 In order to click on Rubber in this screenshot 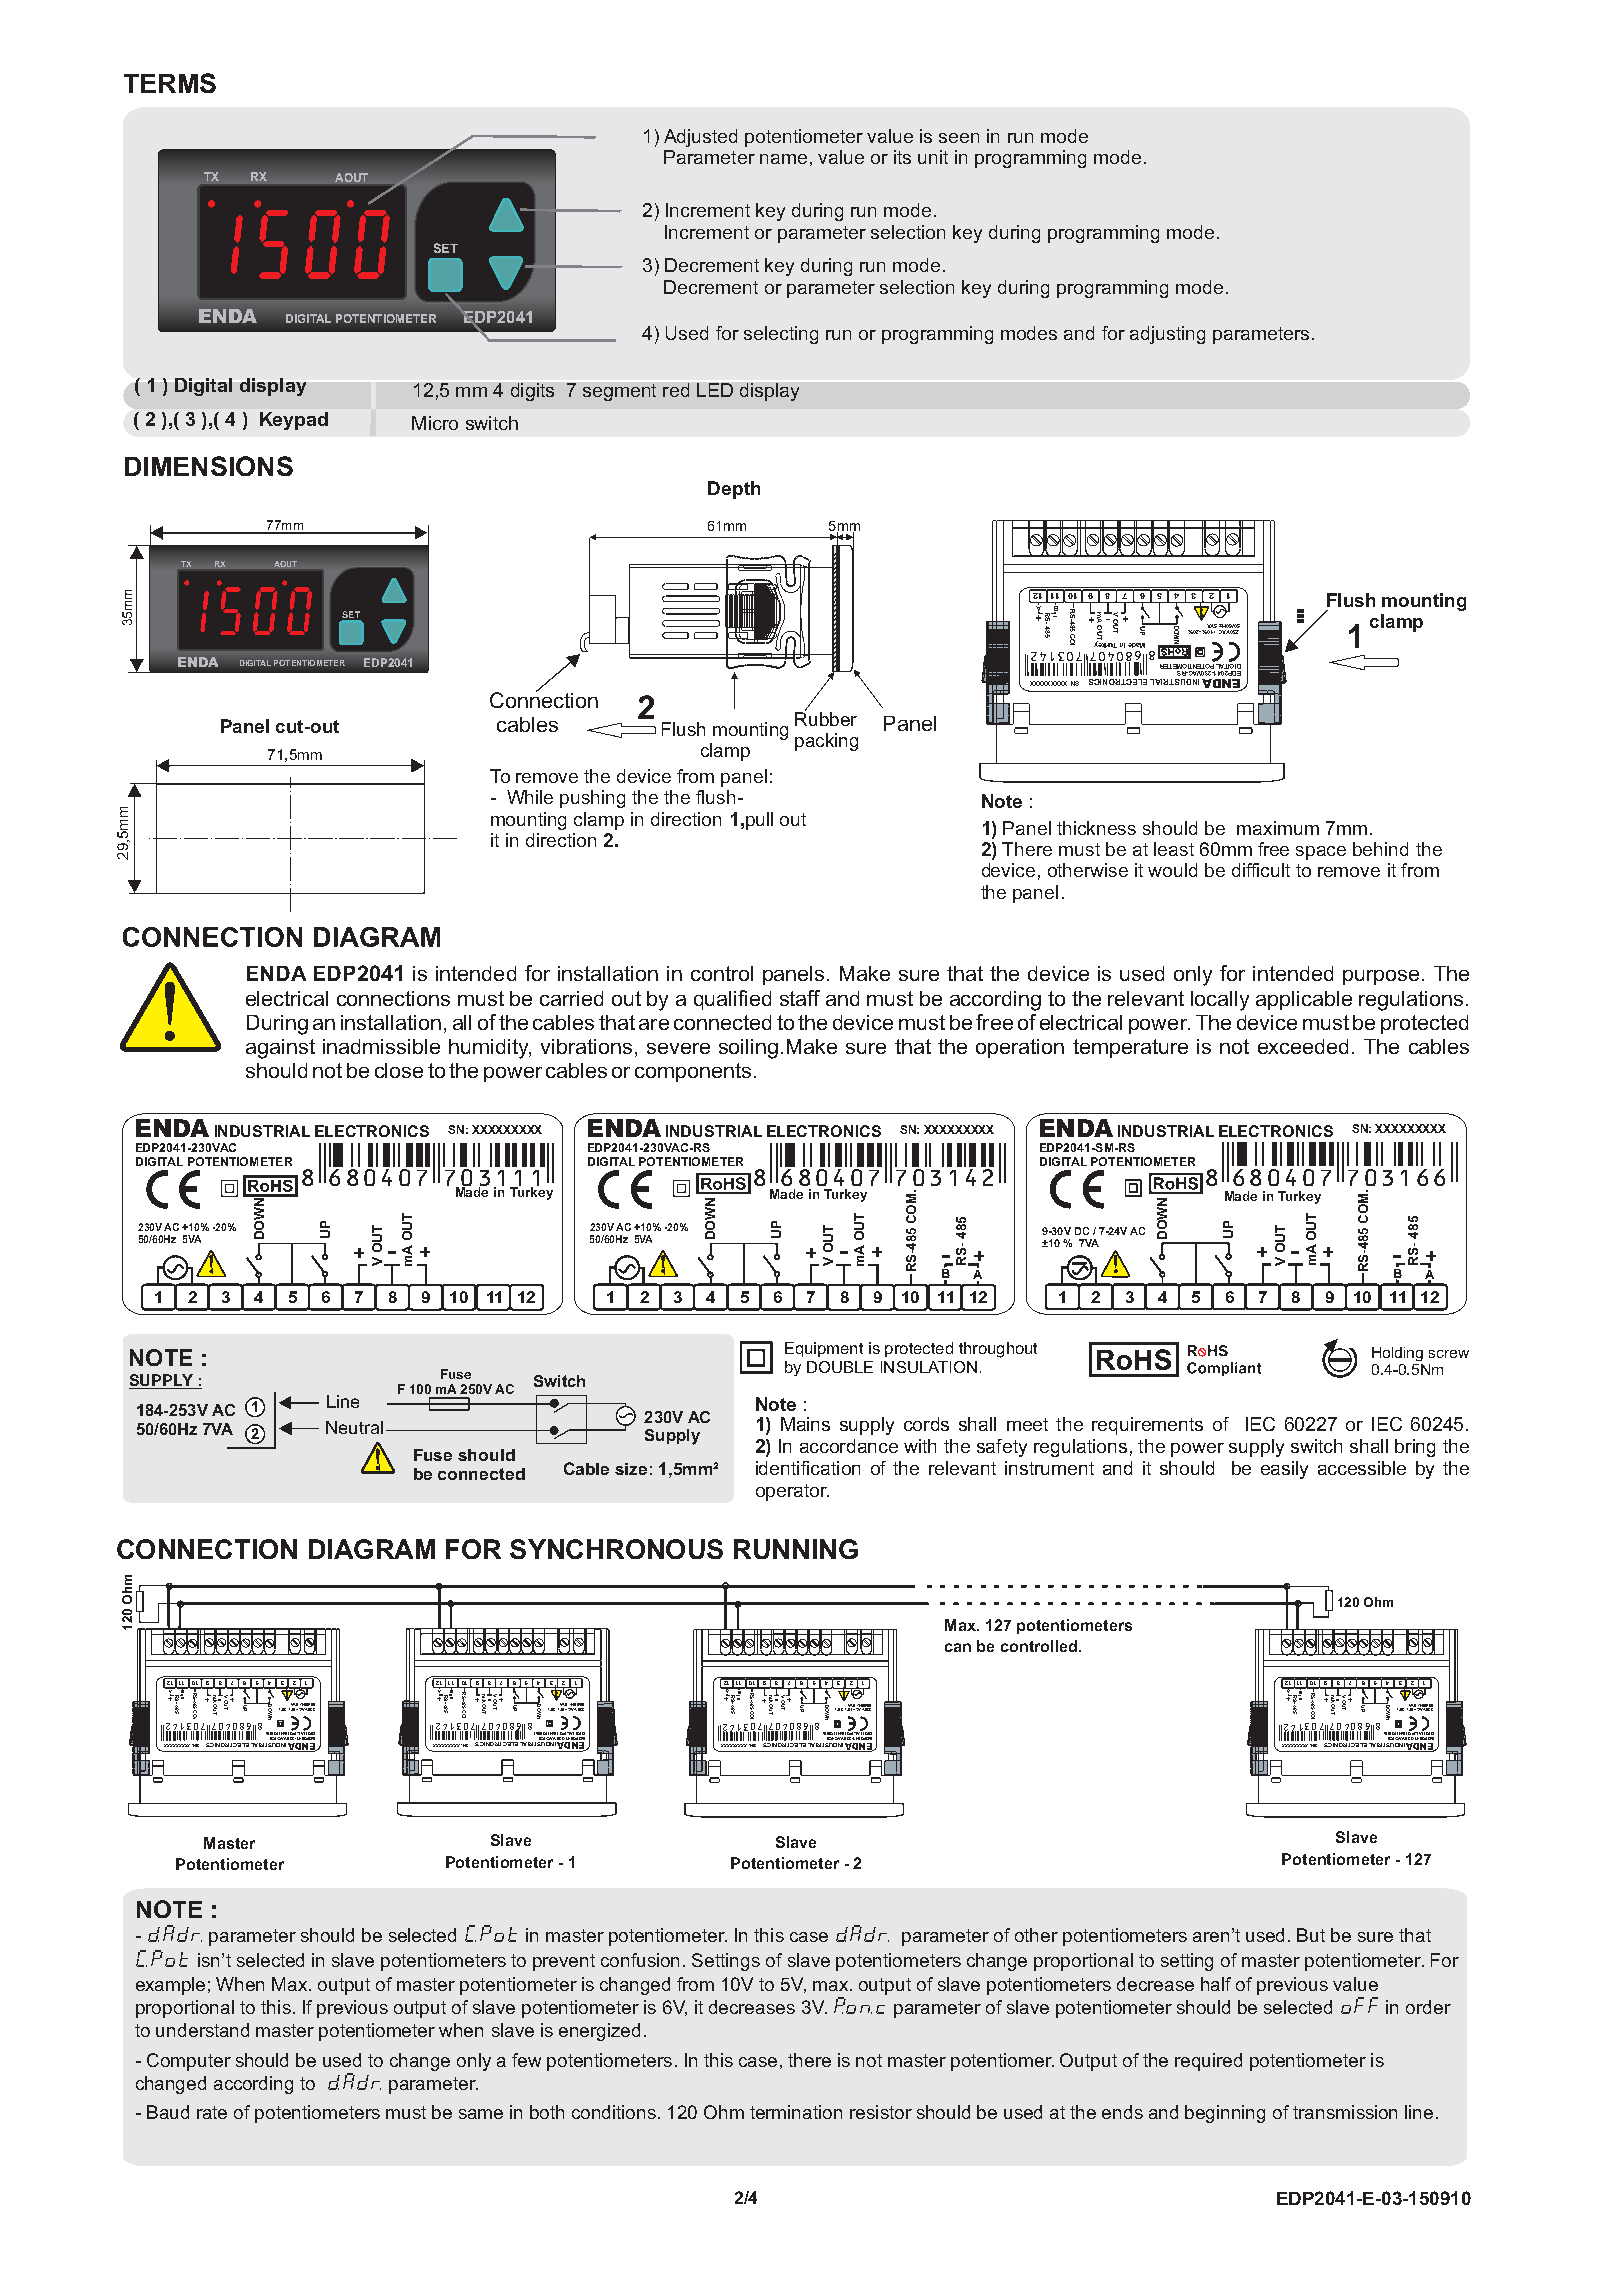, I will do `click(826, 717)`.
